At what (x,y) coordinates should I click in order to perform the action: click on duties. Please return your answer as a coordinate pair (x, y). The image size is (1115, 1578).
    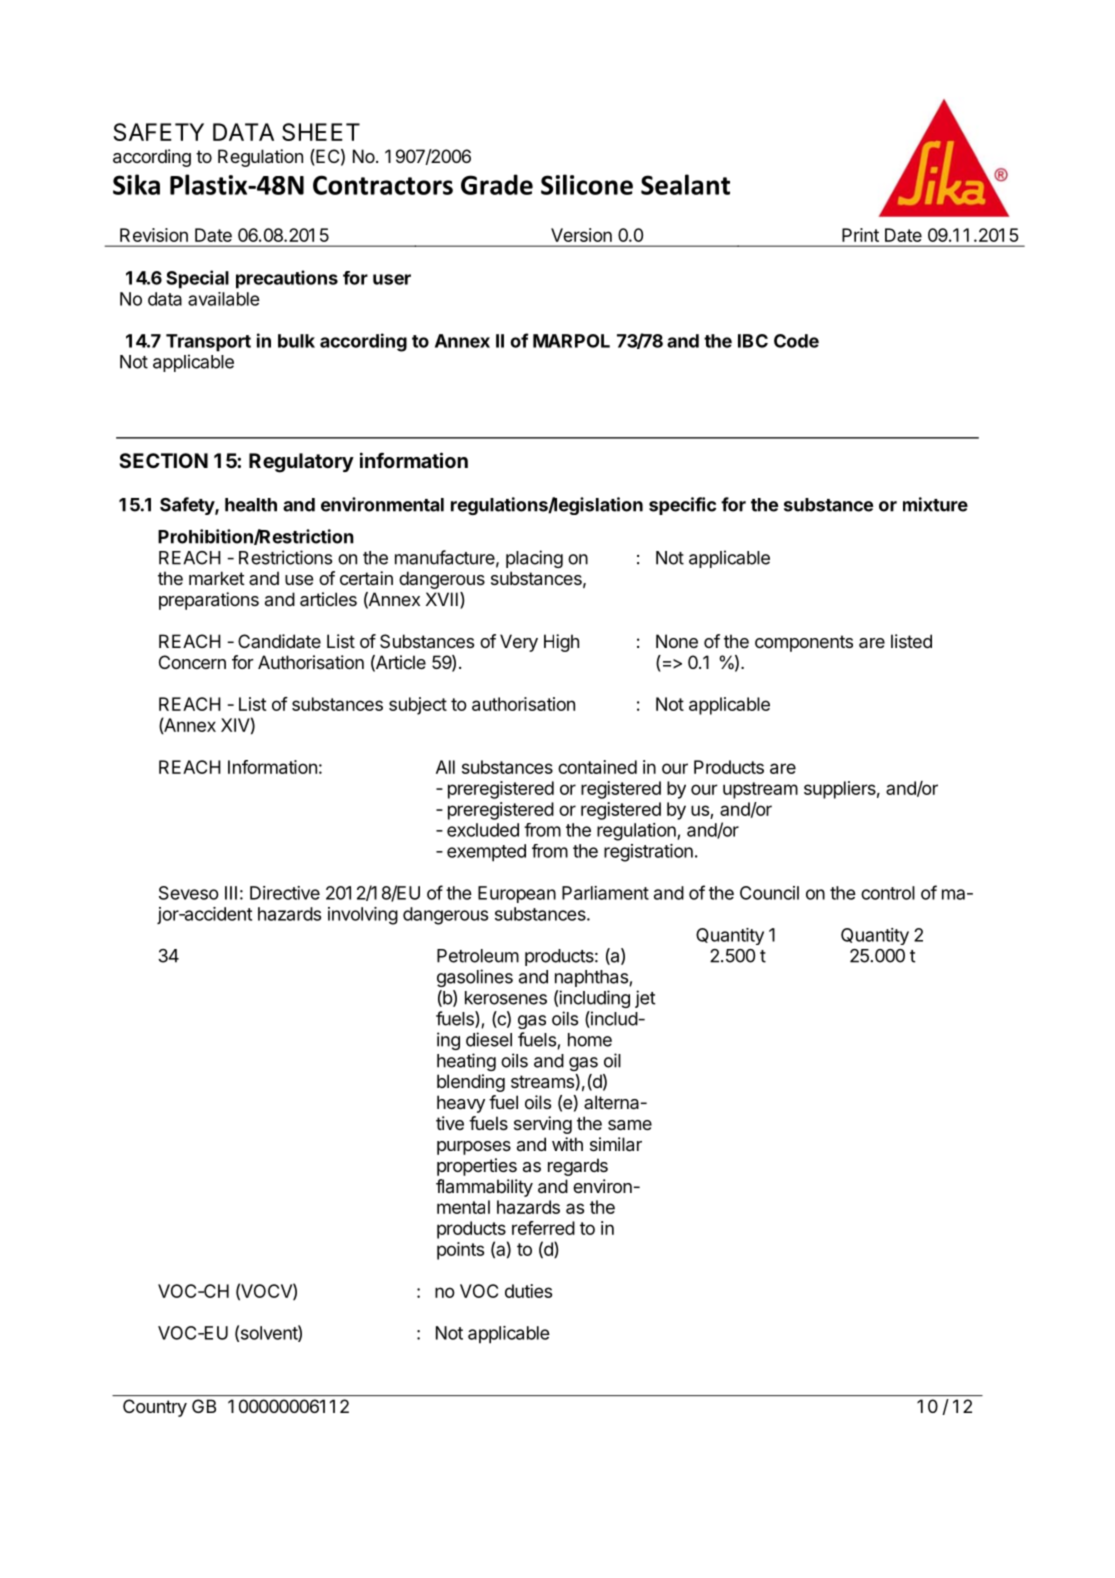
    Looking at the image, I should click on (528, 1291).
